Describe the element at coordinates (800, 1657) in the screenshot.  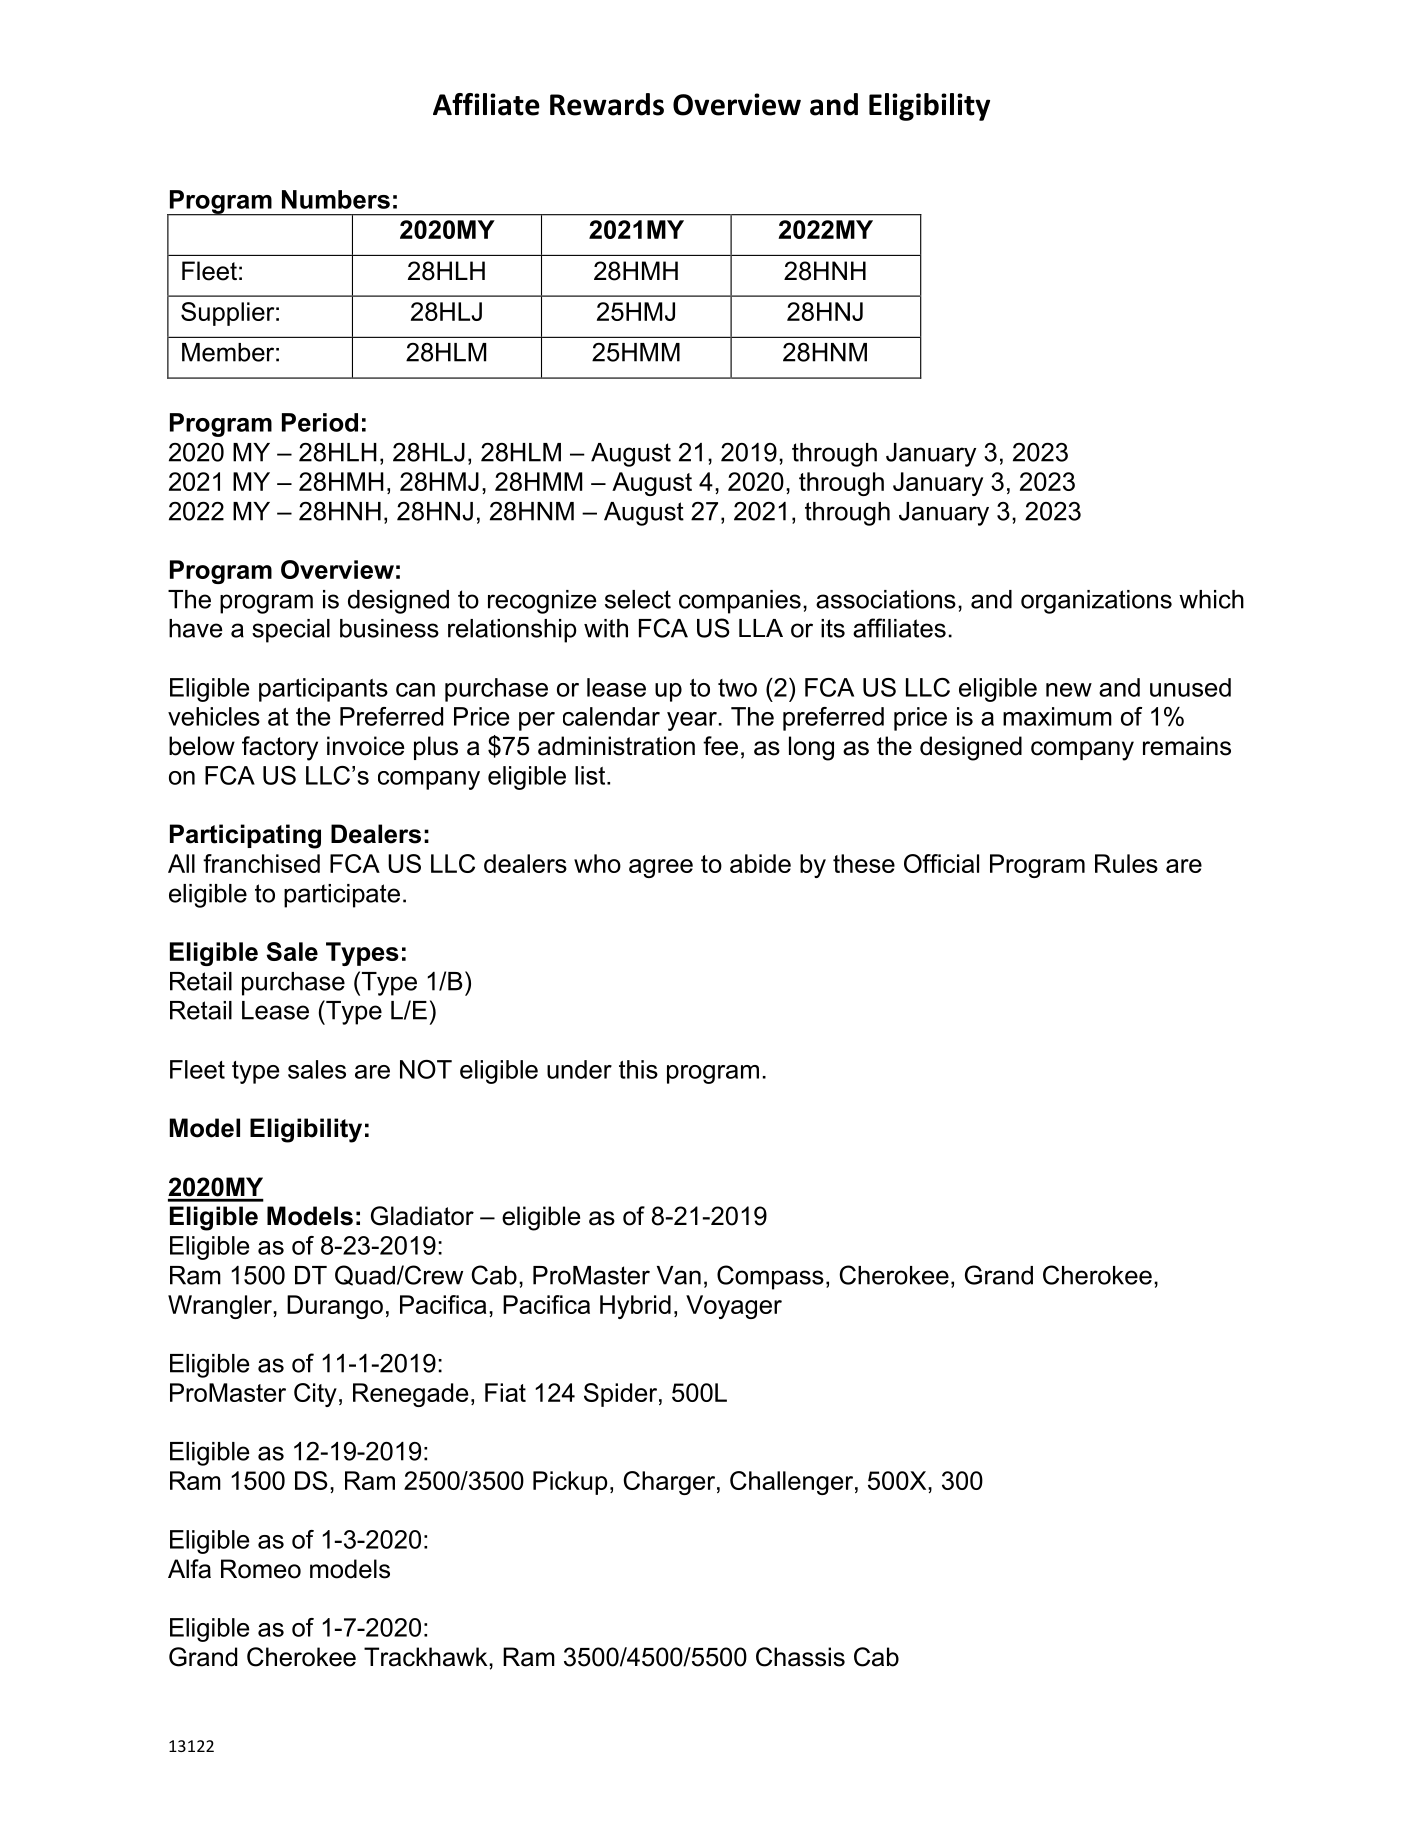
I see `Chassis` at that location.
